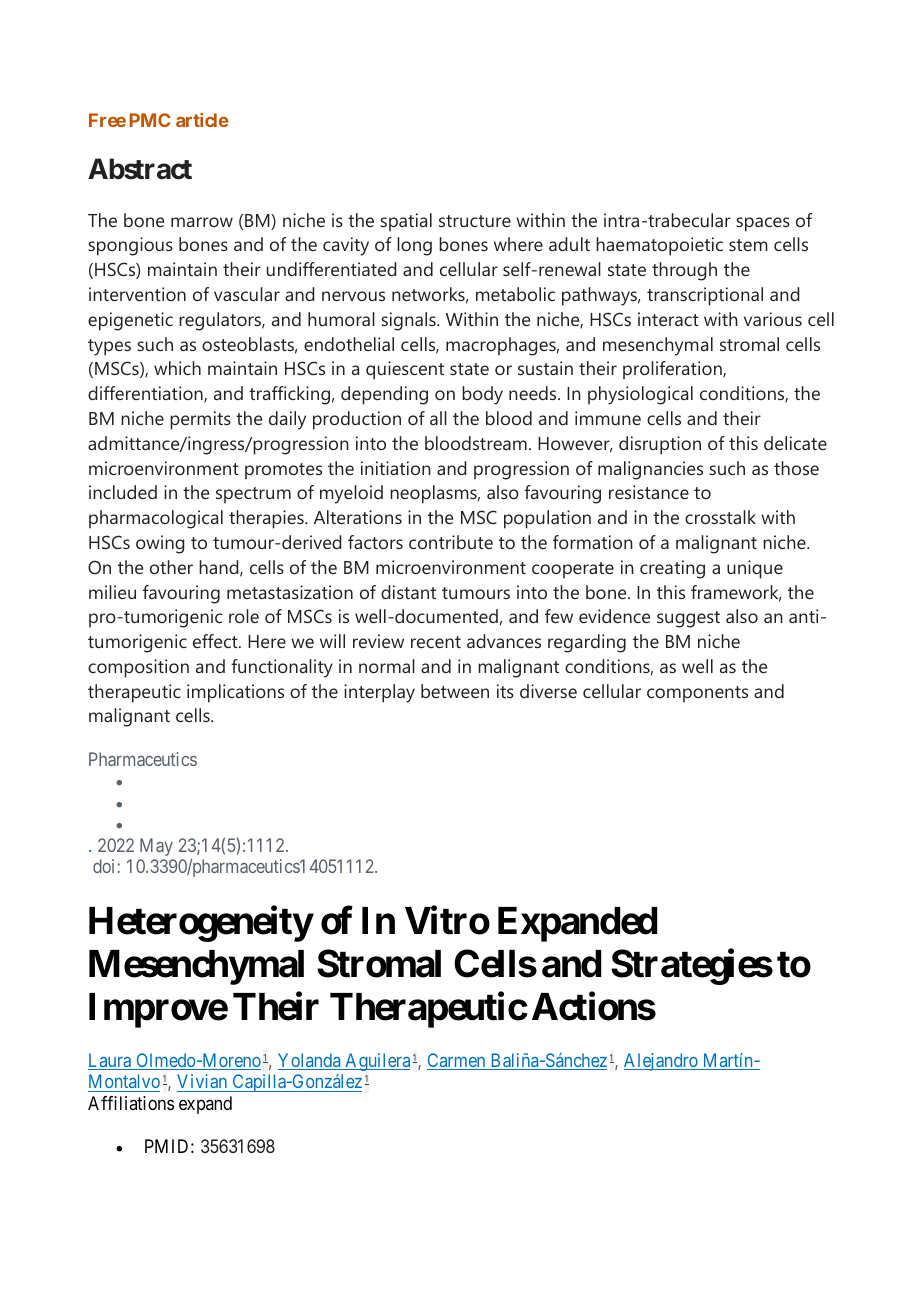 This page has height=1308, width=924. I want to click on which, so click(177, 368).
